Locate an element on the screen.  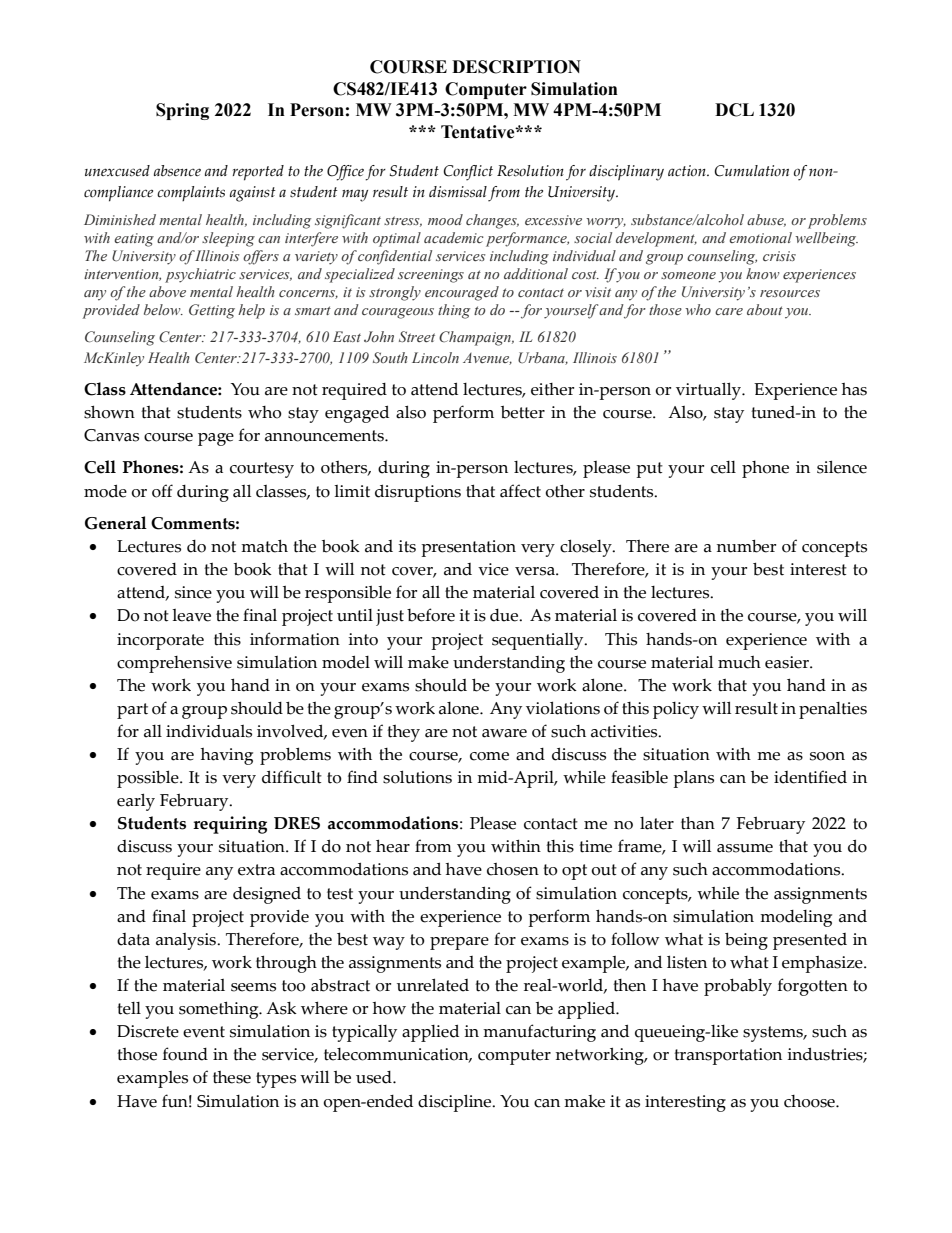
action is located at coordinates (688, 171).
